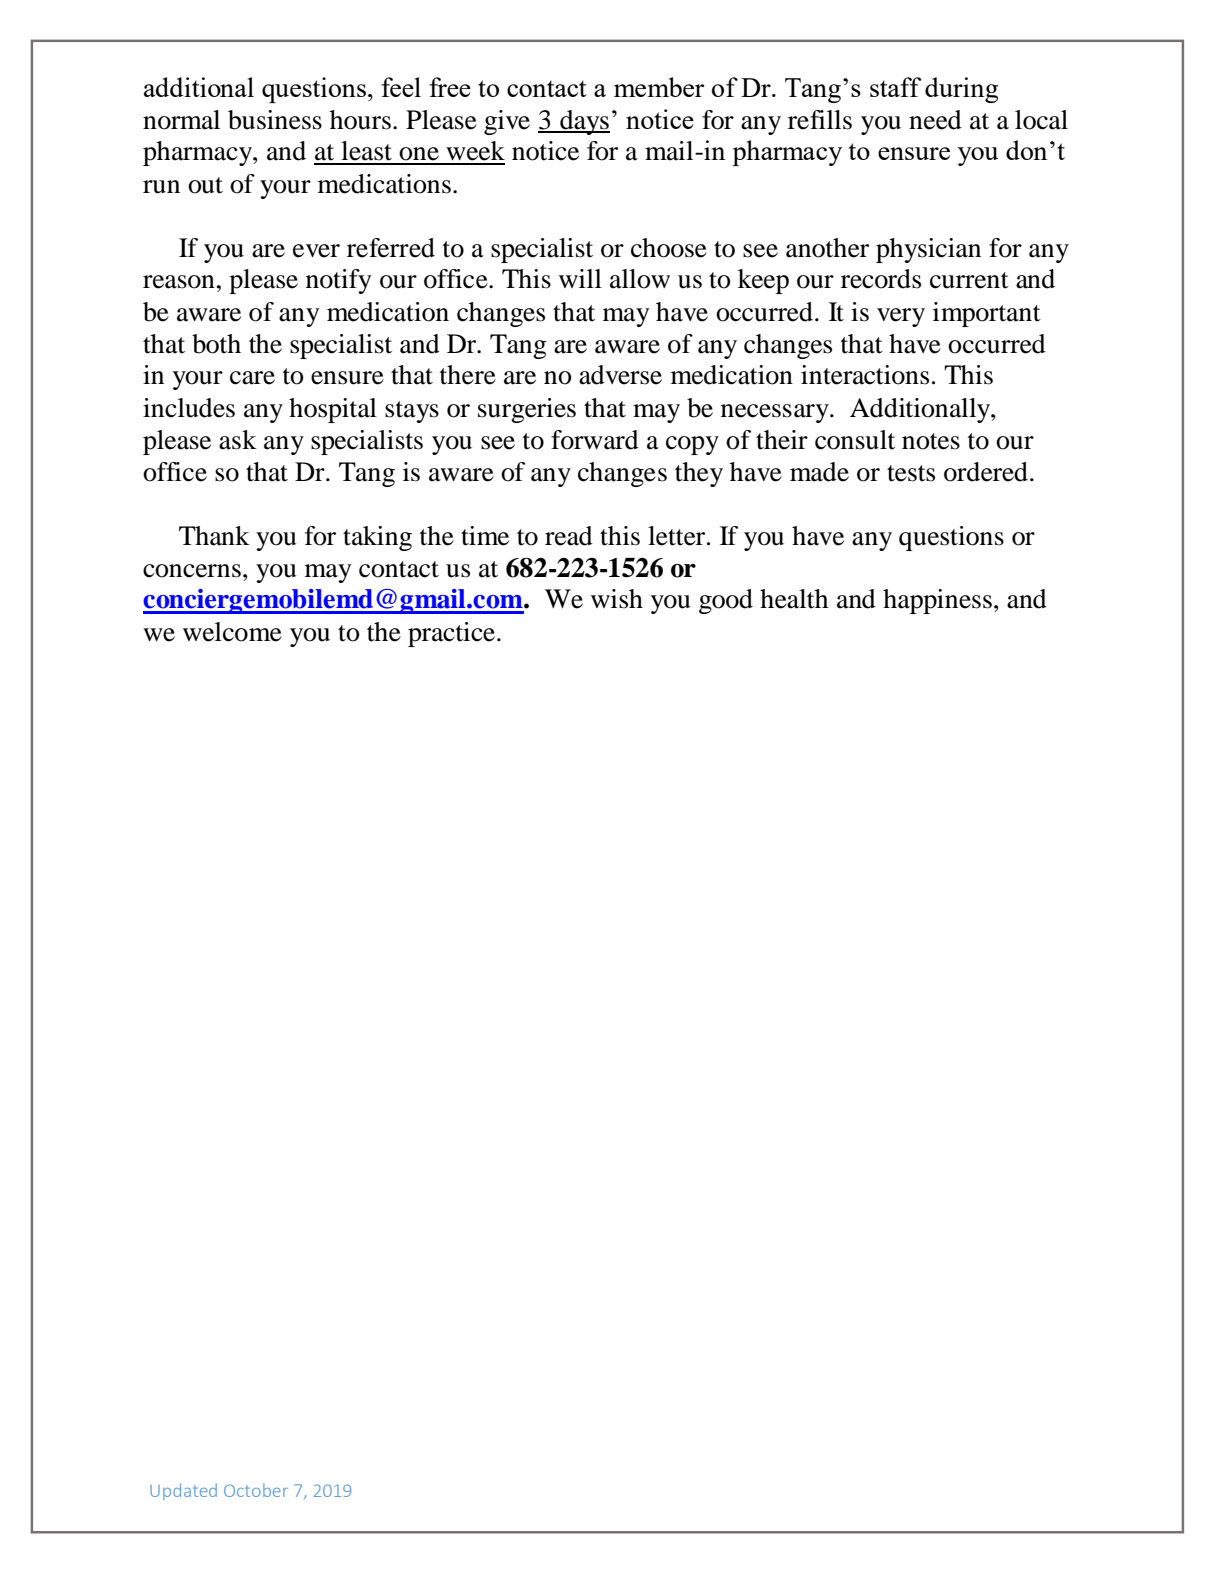 This screenshot has height=1574, width=1216. What do you see at coordinates (584, 122) in the screenshot?
I see `days` at bounding box center [584, 122].
